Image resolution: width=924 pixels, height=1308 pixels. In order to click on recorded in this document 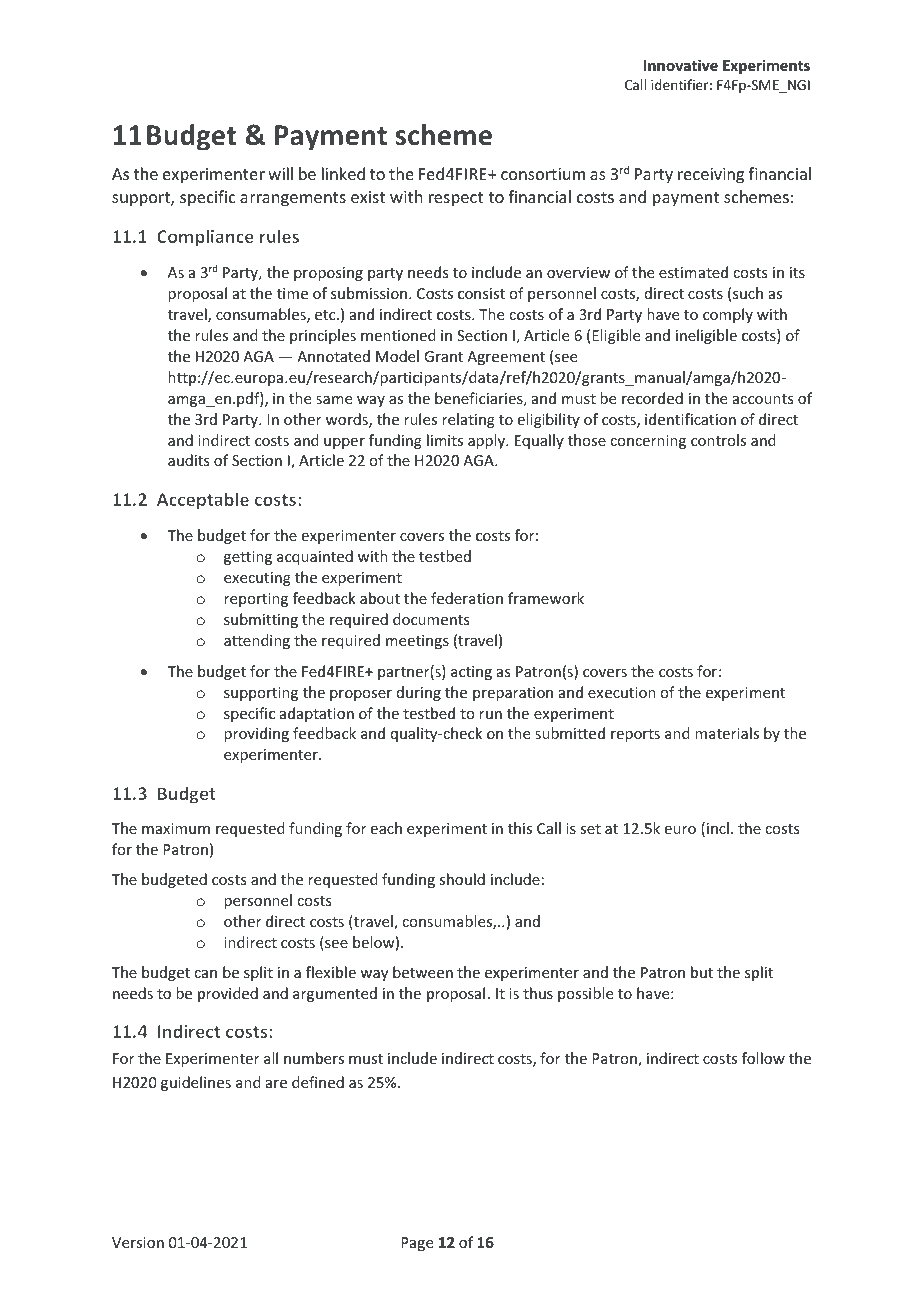, I will do `click(652, 398)`.
